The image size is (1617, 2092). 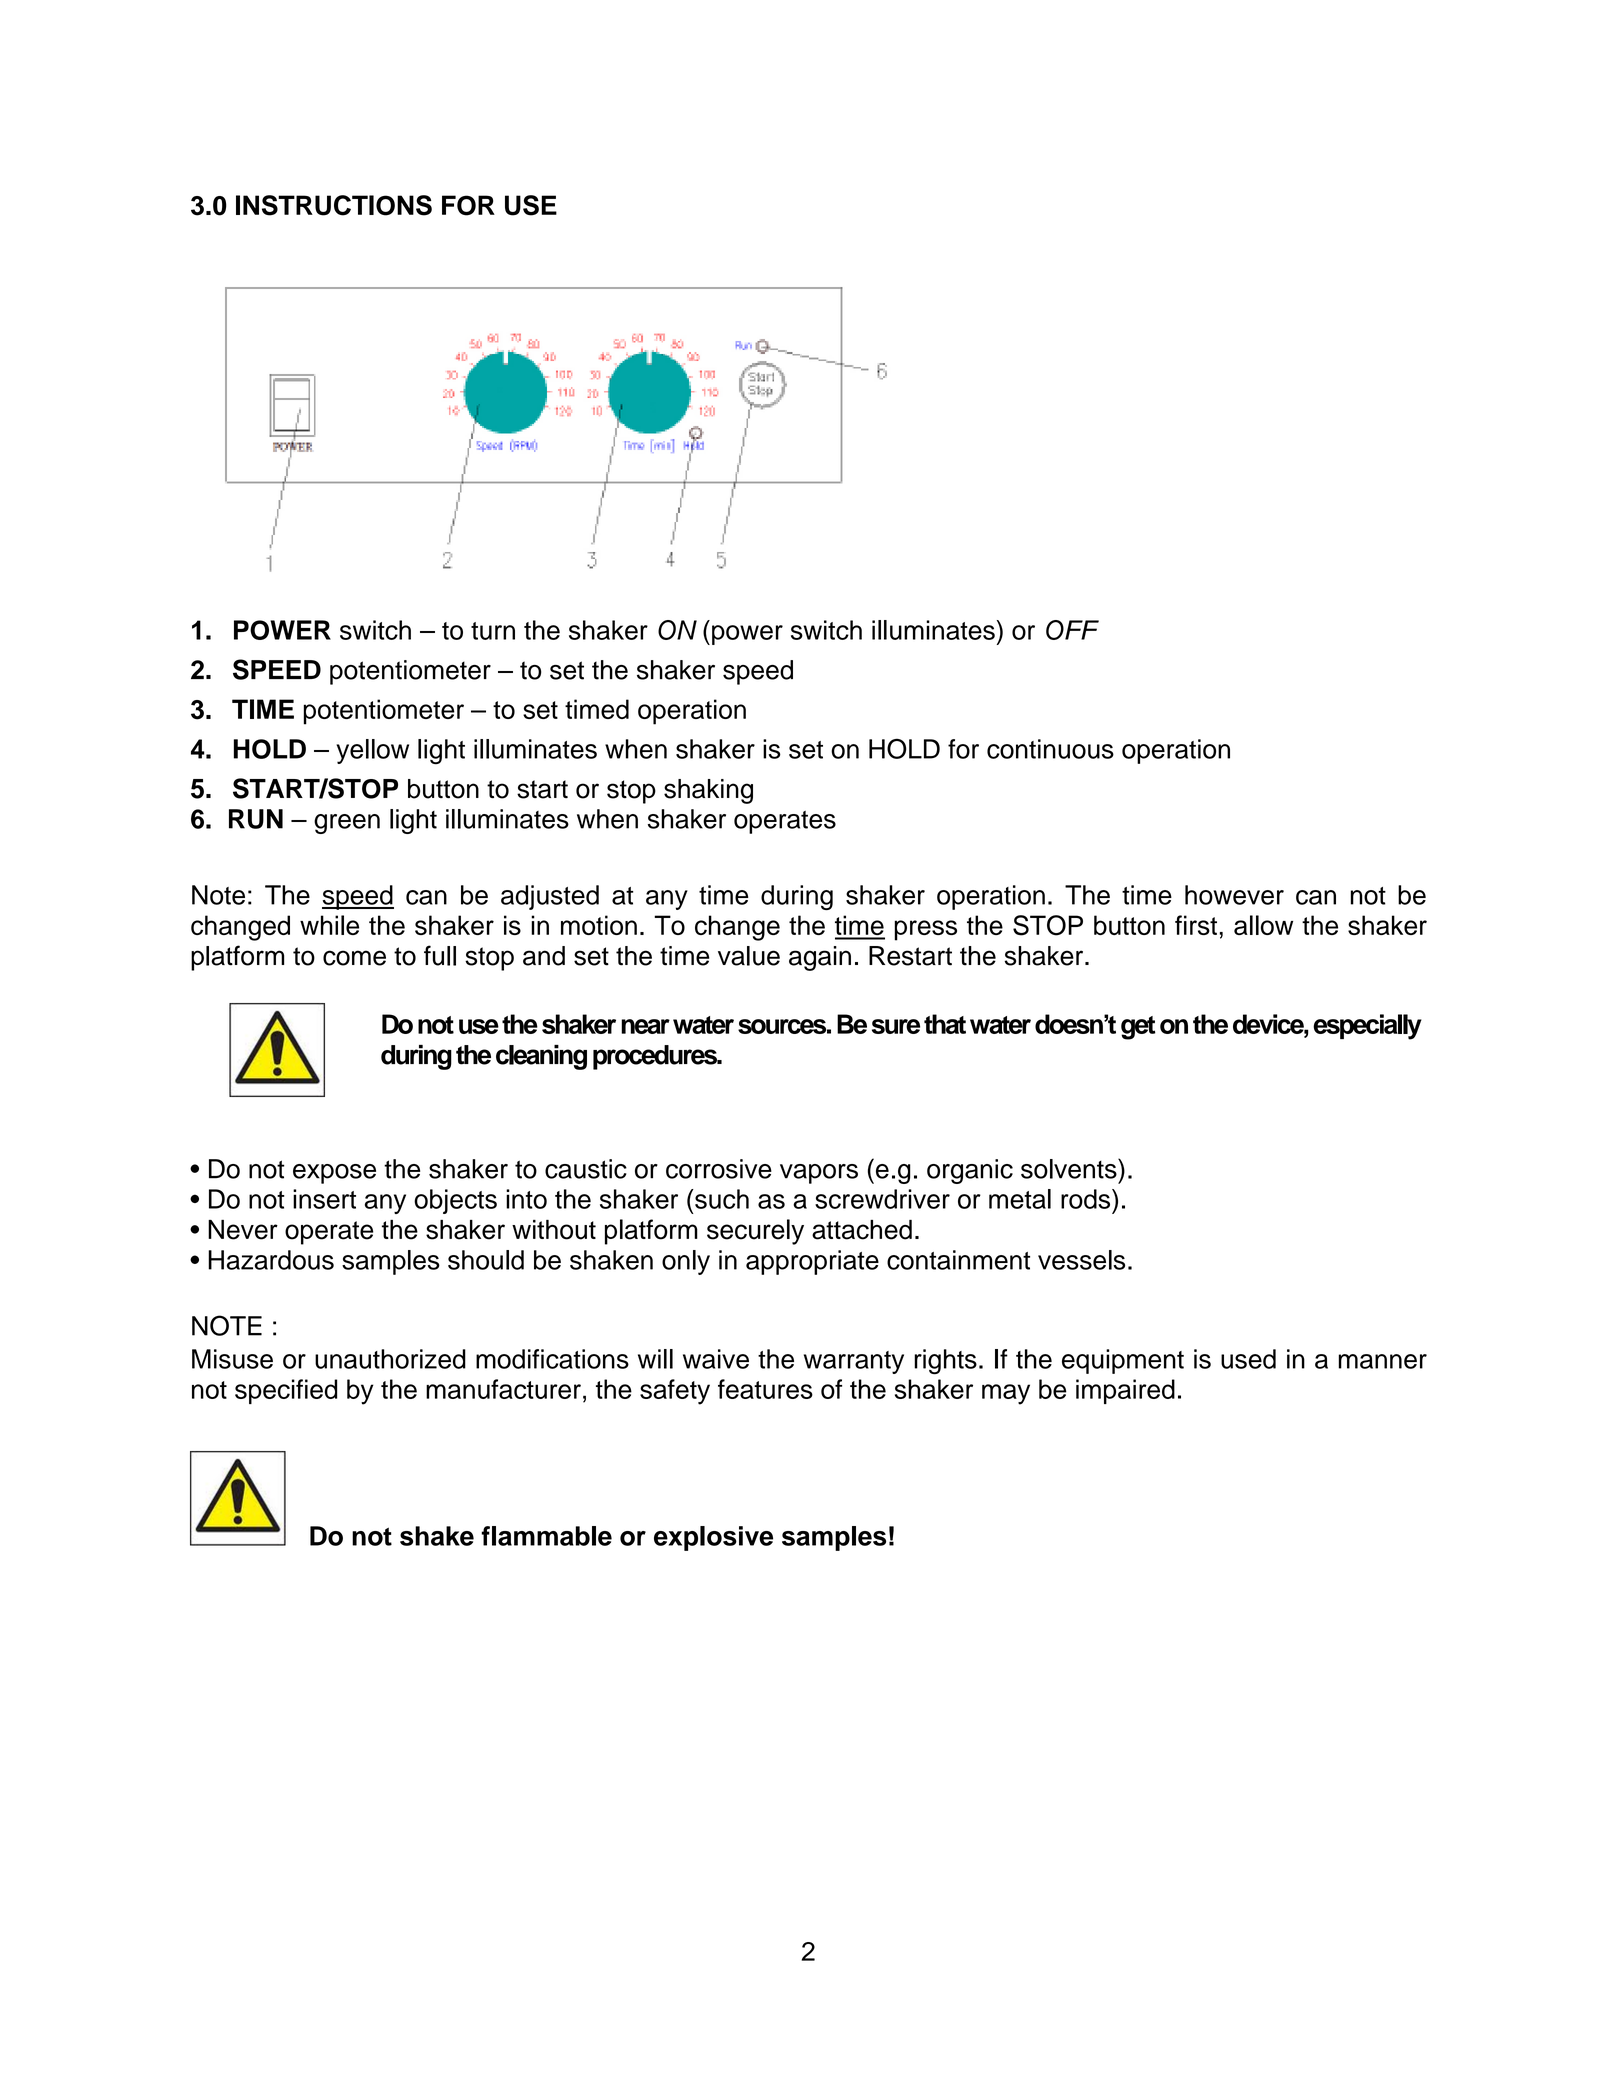 What do you see at coordinates (1263, 925) in the screenshot?
I see `allow` at bounding box center [1263, 925].
